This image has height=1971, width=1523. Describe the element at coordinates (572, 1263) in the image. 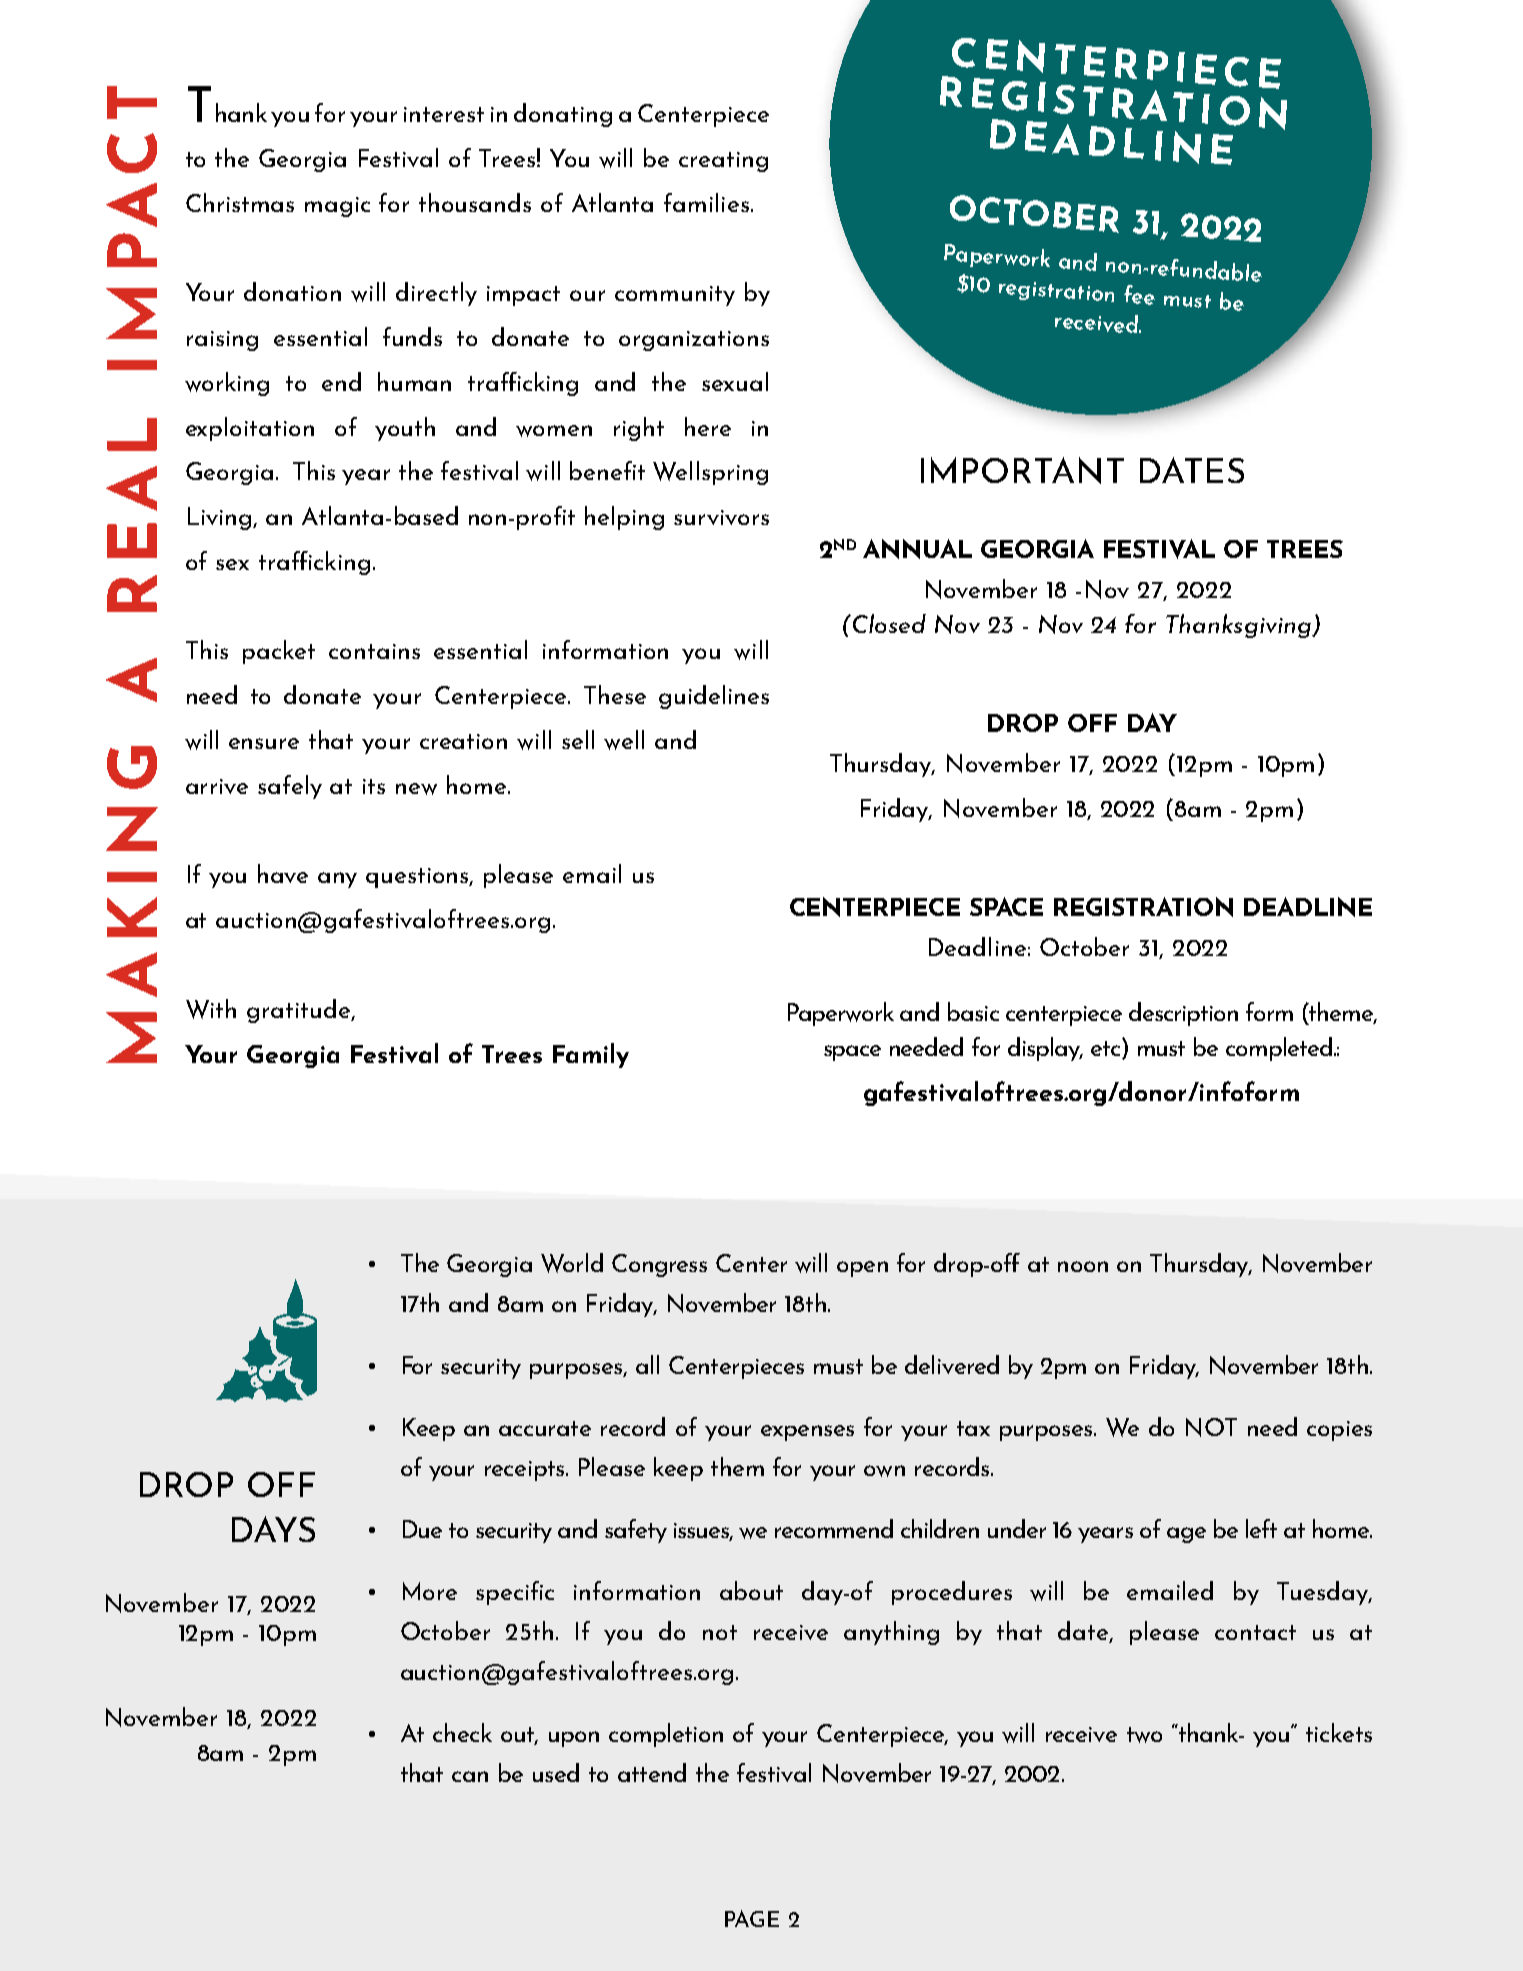

I see `World` at that location.
